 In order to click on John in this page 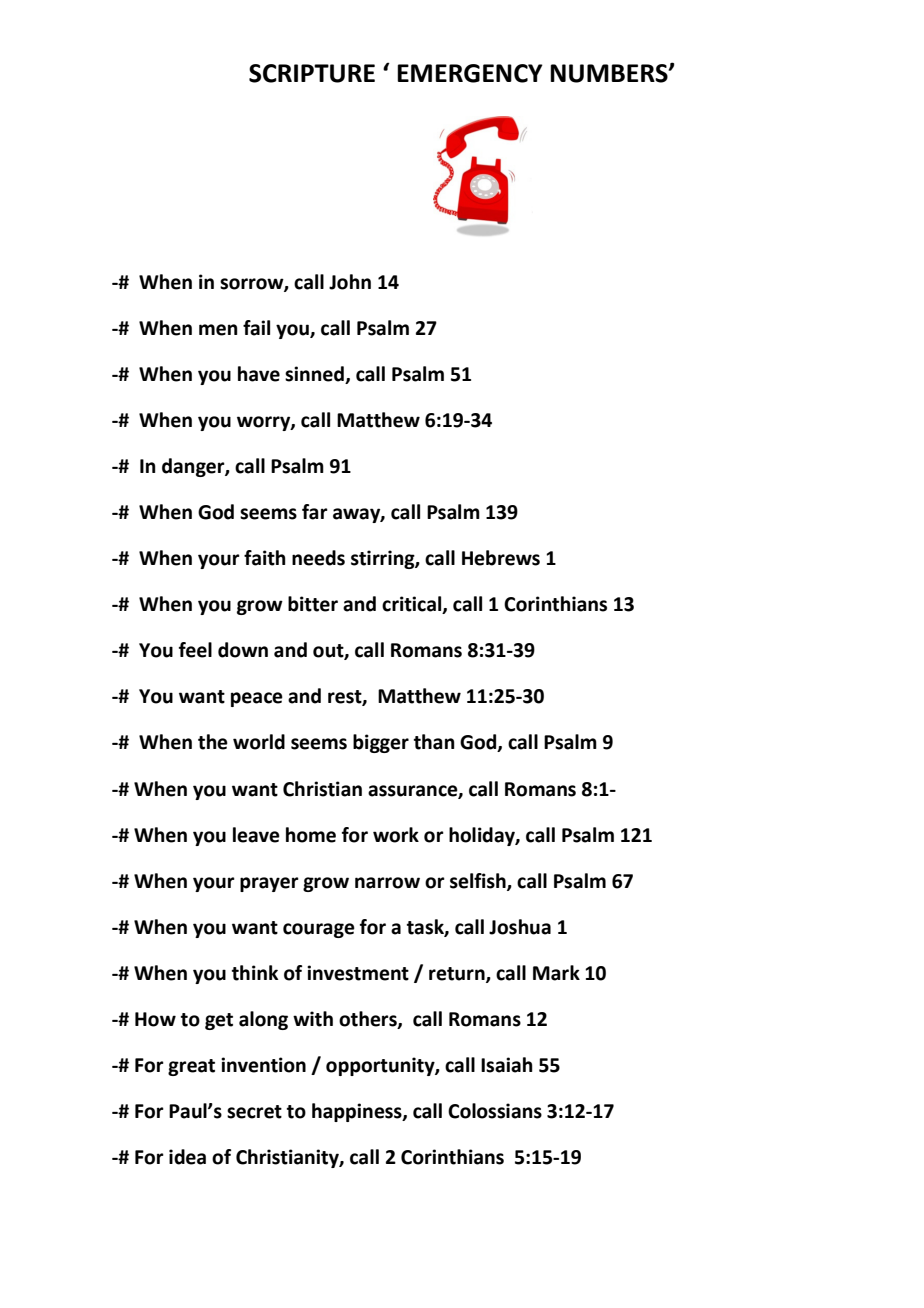, I will do `click(350, 282)`.
